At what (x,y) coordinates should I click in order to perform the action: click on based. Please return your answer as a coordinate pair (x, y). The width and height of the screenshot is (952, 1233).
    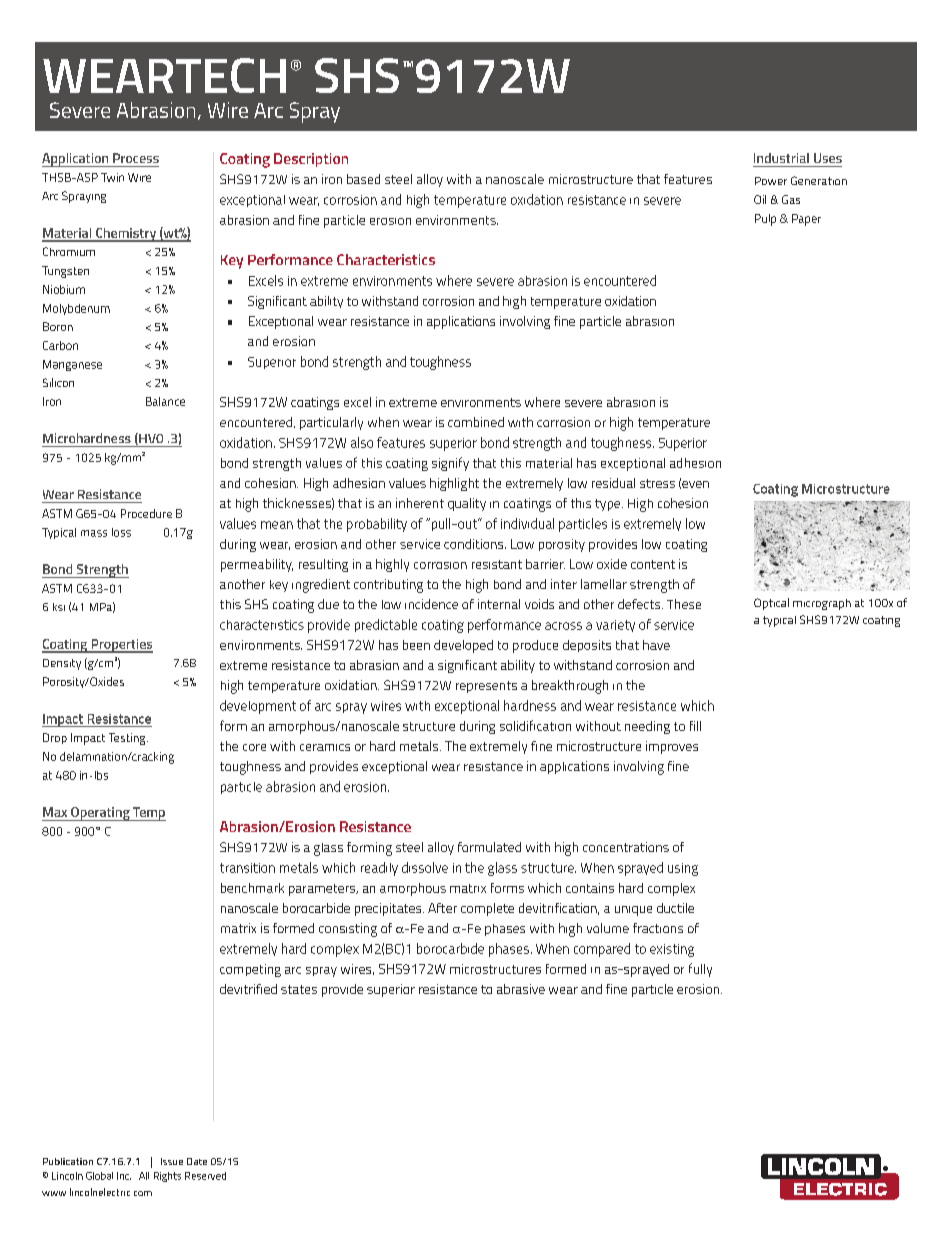
    Looking at the image, I should click on (363, 179).
